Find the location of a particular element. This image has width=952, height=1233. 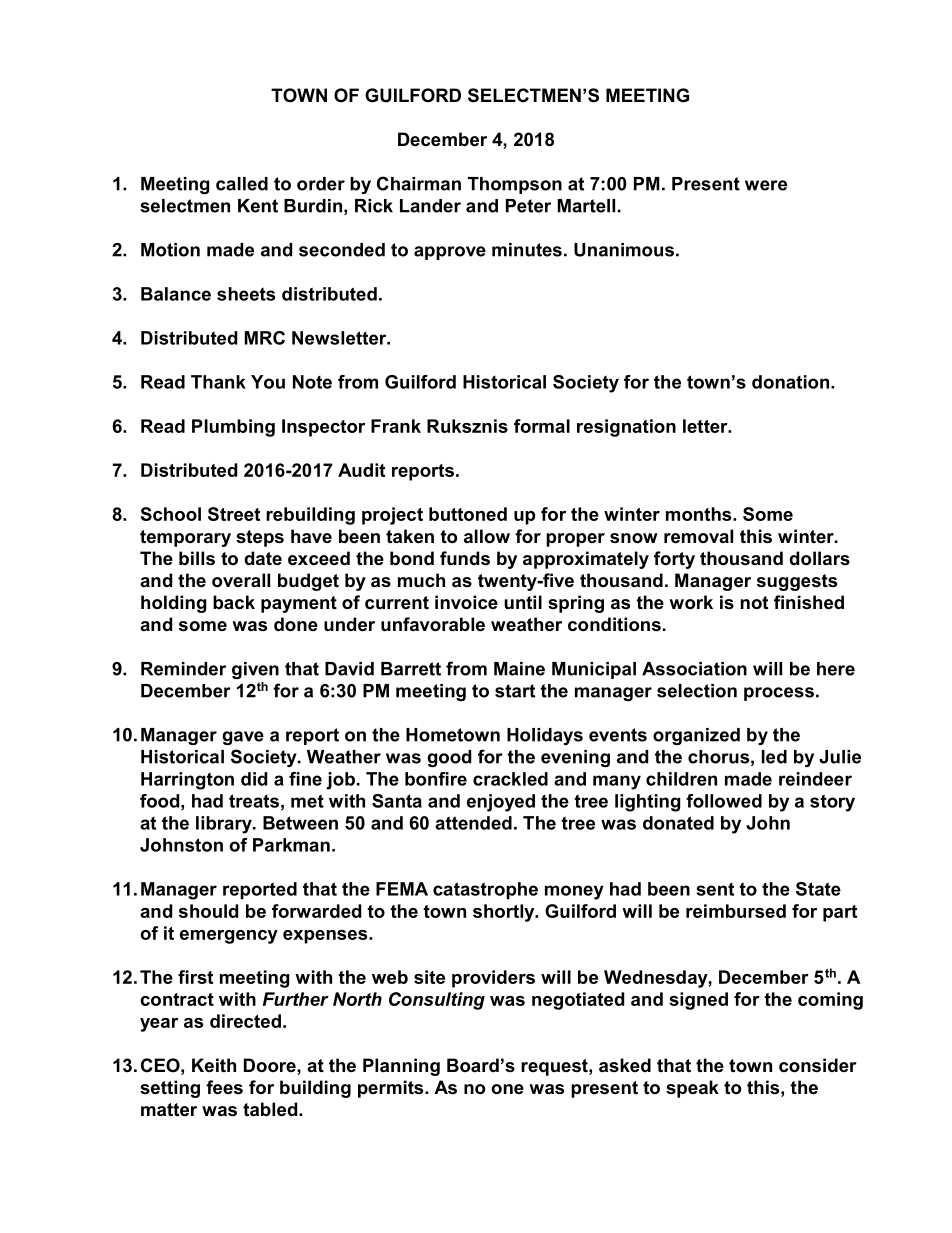

enjoyed is located at coordinates (501, 803).
